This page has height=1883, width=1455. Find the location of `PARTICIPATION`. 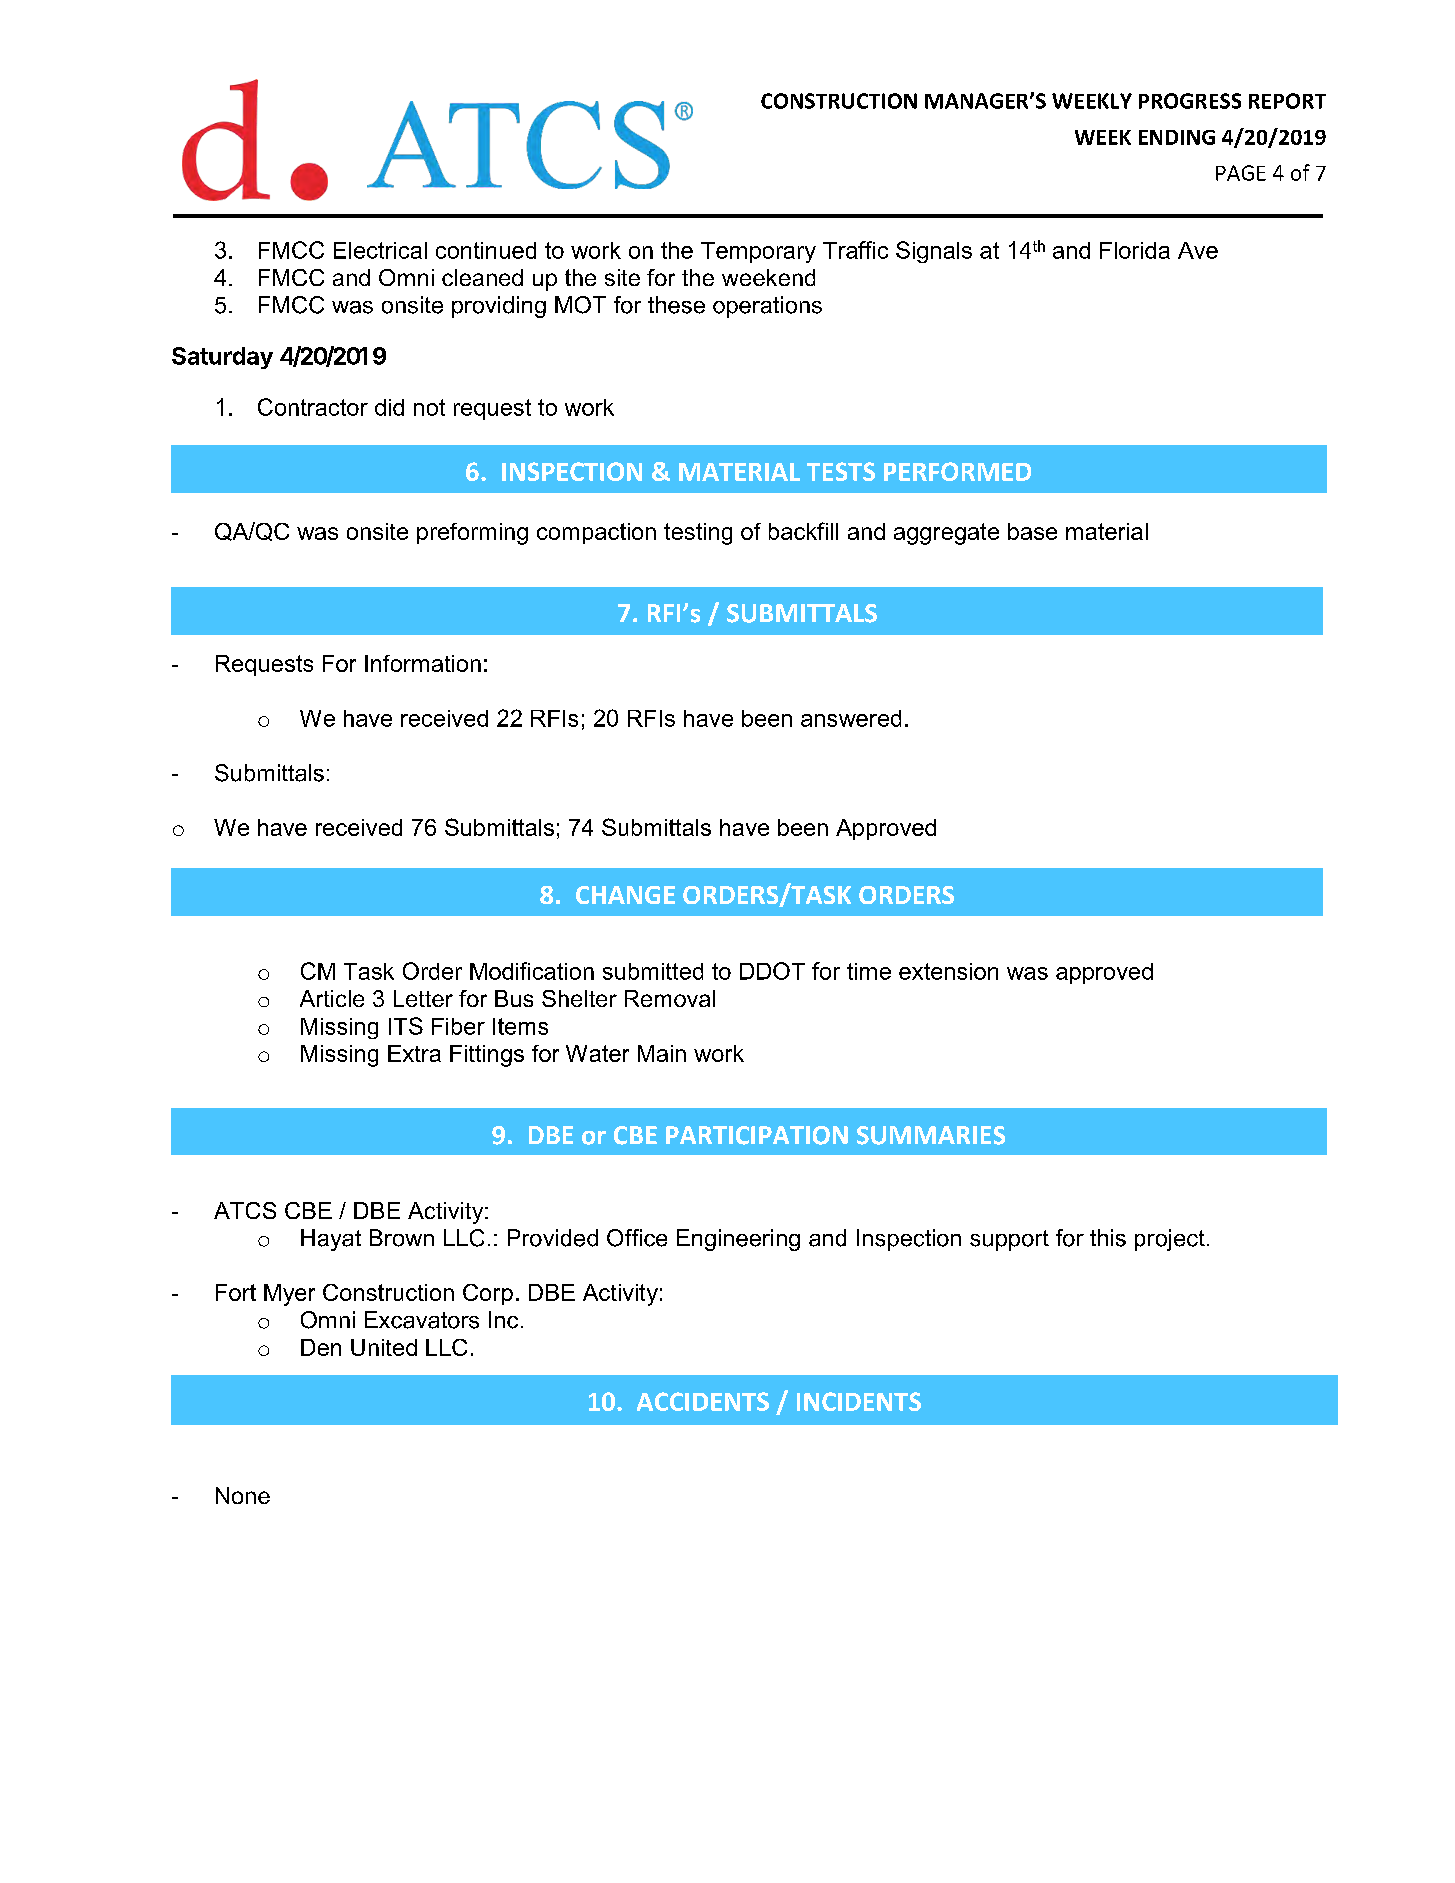

PARTICIPATION is located at coordinates (757, 1135).
